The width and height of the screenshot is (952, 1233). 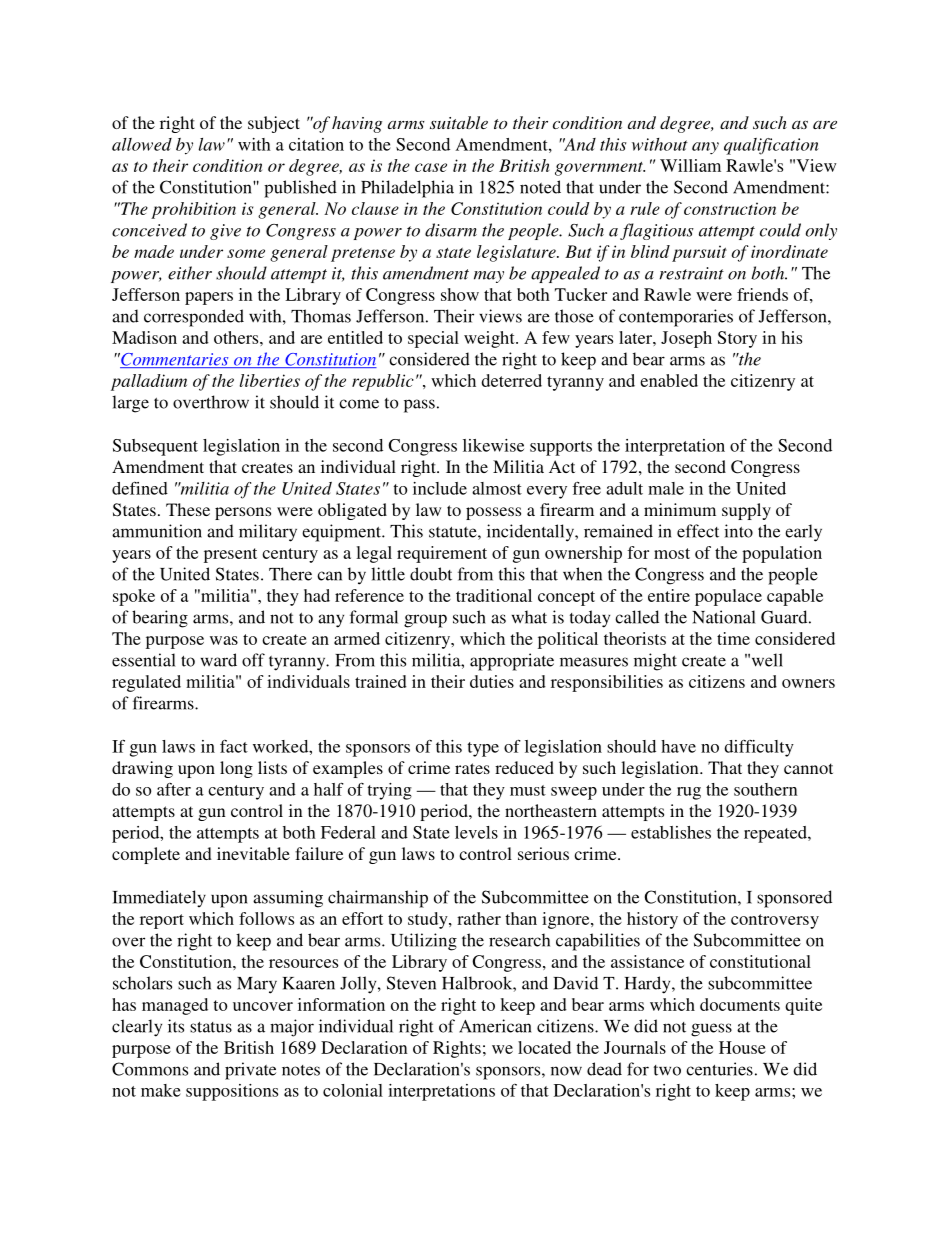 I want to click on centuries, so click(x=719, y=1069).
